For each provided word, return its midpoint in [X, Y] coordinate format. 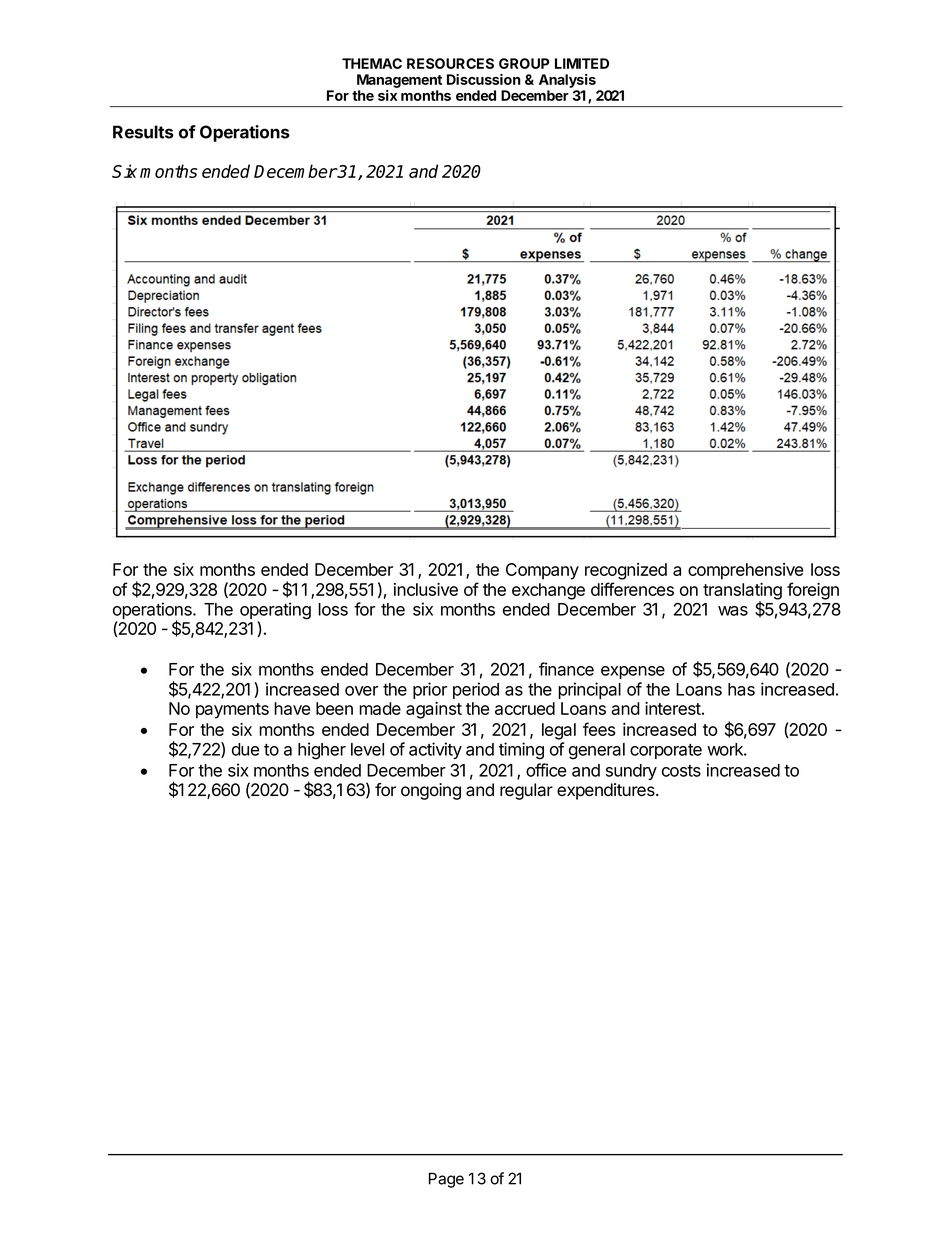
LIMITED [582, 63]
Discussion [484, 79]
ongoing [431, 791]
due [246, 749]
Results [143, 132]
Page [446, 1180]
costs [681, 771]
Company [542, 571]
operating [275, 612]
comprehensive [745, 571]
